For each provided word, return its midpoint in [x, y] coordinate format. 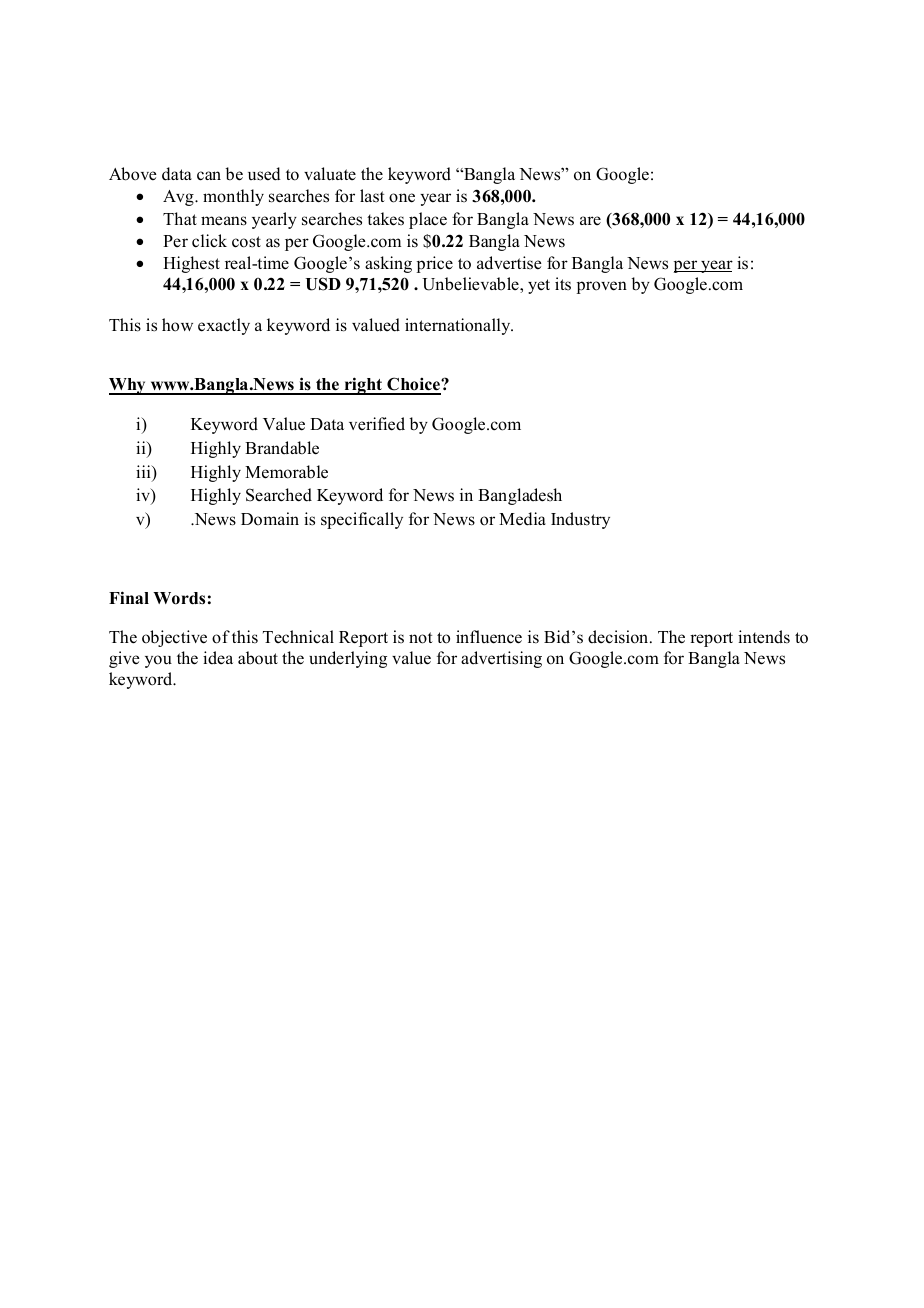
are [590, 220]
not [421, 638]
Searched [279, 495]
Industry [580, 520]
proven [602, 287]
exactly [224, 326]
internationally [459, 326]
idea [218, 658]
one [402, 198]
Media [522, 519]
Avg [179, 198]
